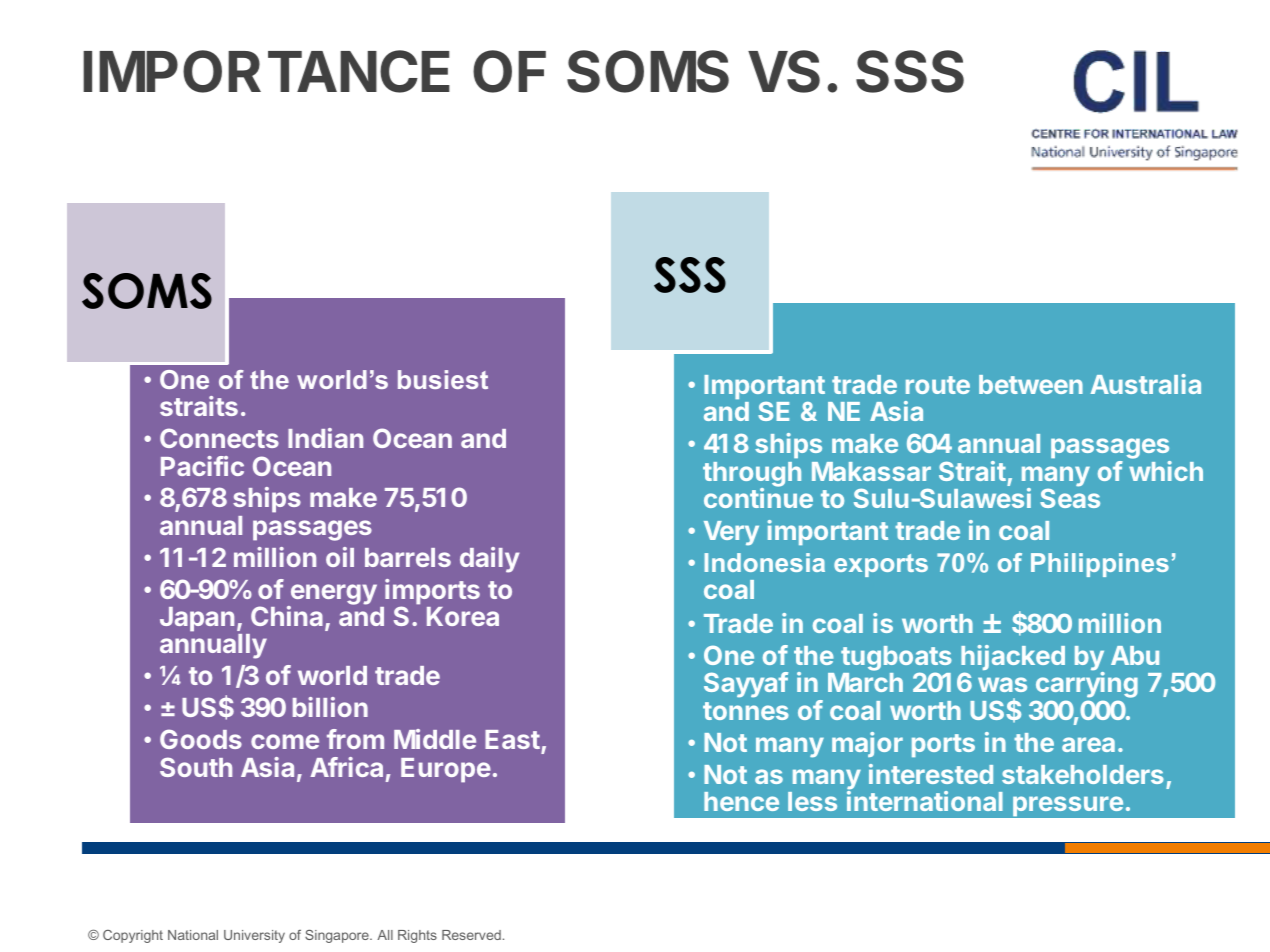 The image size is (1270, 952). What do you see at coordinates (443, 379) in the page?
I see `busiest` at bounding box center [443, 379].
